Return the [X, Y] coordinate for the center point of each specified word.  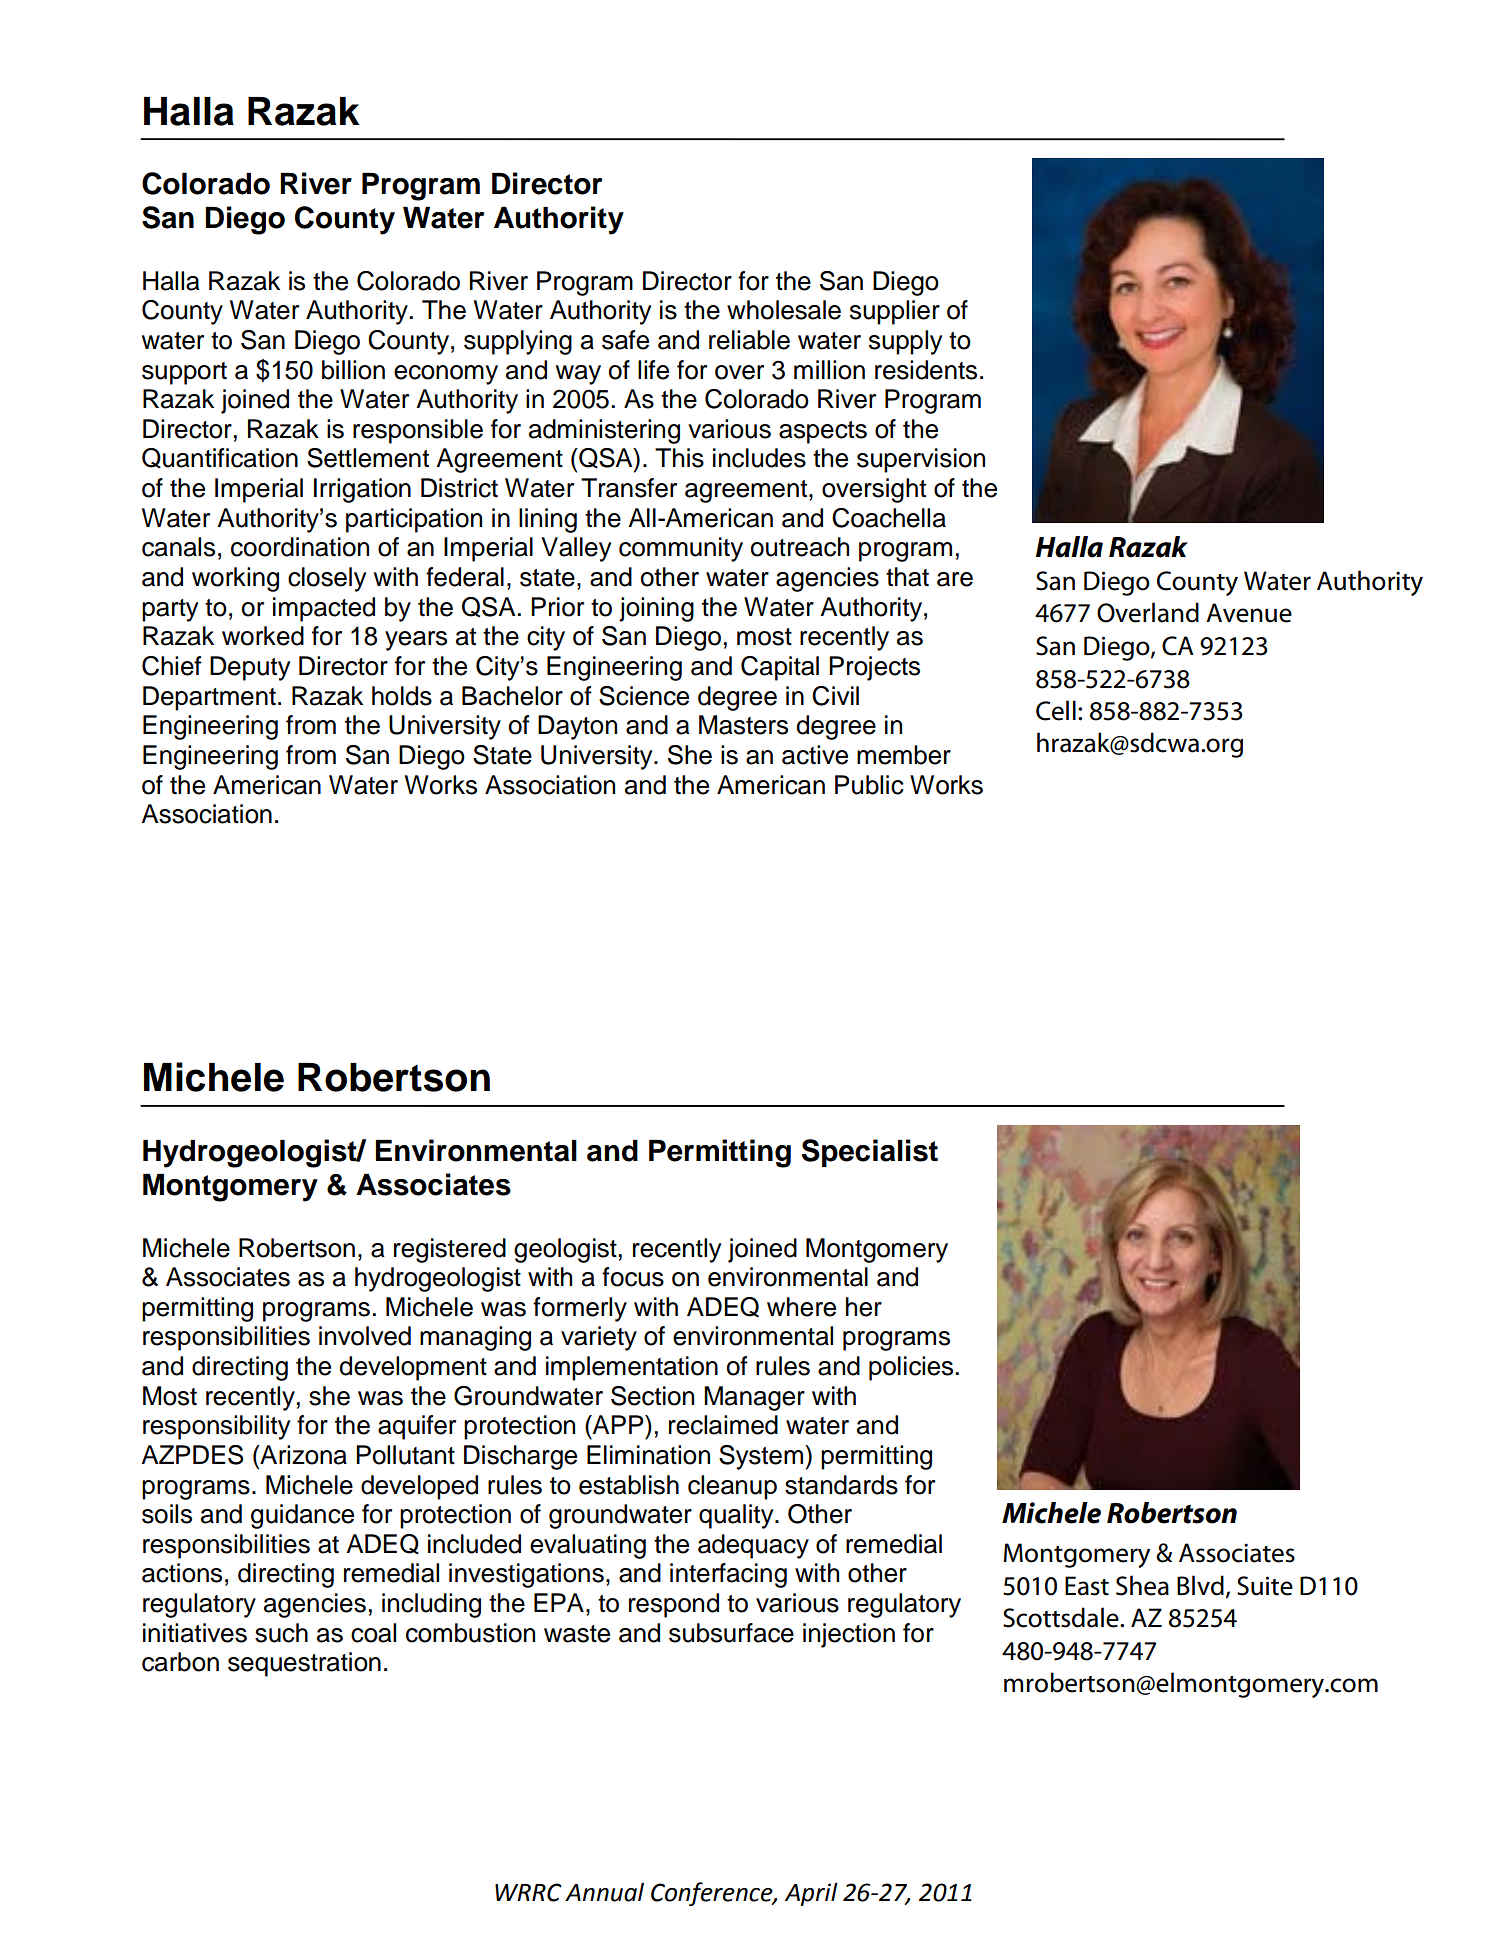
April [811, 1894]
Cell [1056, 710]
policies [912, 1368]
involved [365, 1336]
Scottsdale [1062, 1617]
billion [353, 370]
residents [926, 370]
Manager [754, 1398]
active [815, 755]
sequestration [304, 1664]
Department [209, 698]
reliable [749, 340]
